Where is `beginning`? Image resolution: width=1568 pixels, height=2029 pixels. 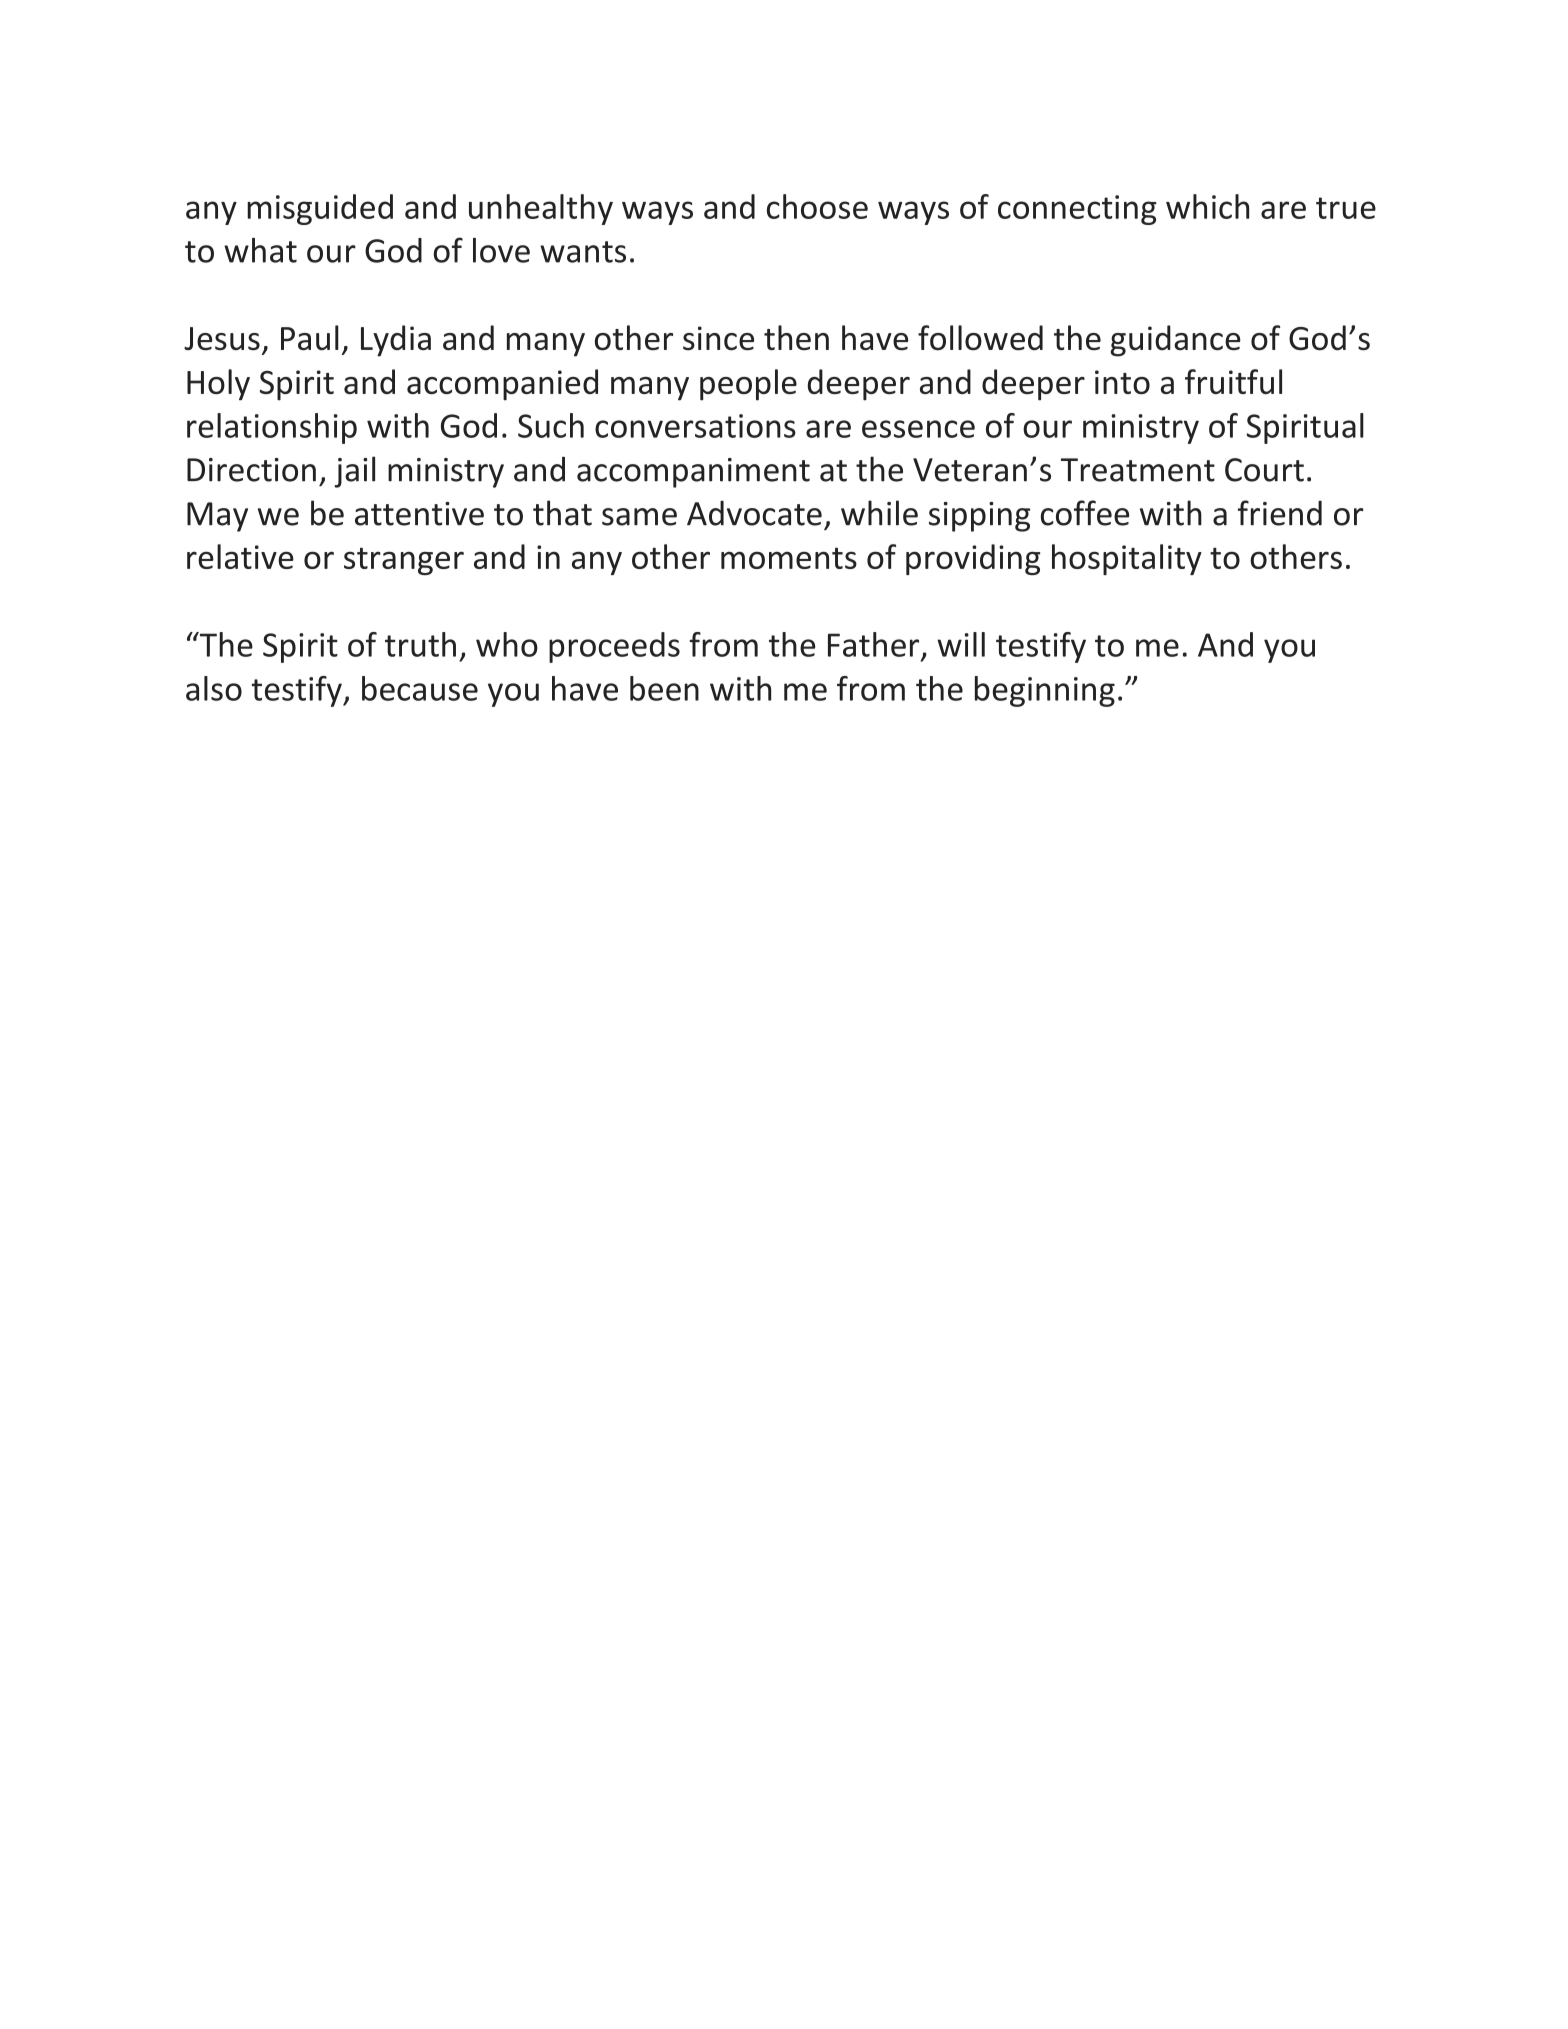 beginning is located at coordinates (1045, 691).
